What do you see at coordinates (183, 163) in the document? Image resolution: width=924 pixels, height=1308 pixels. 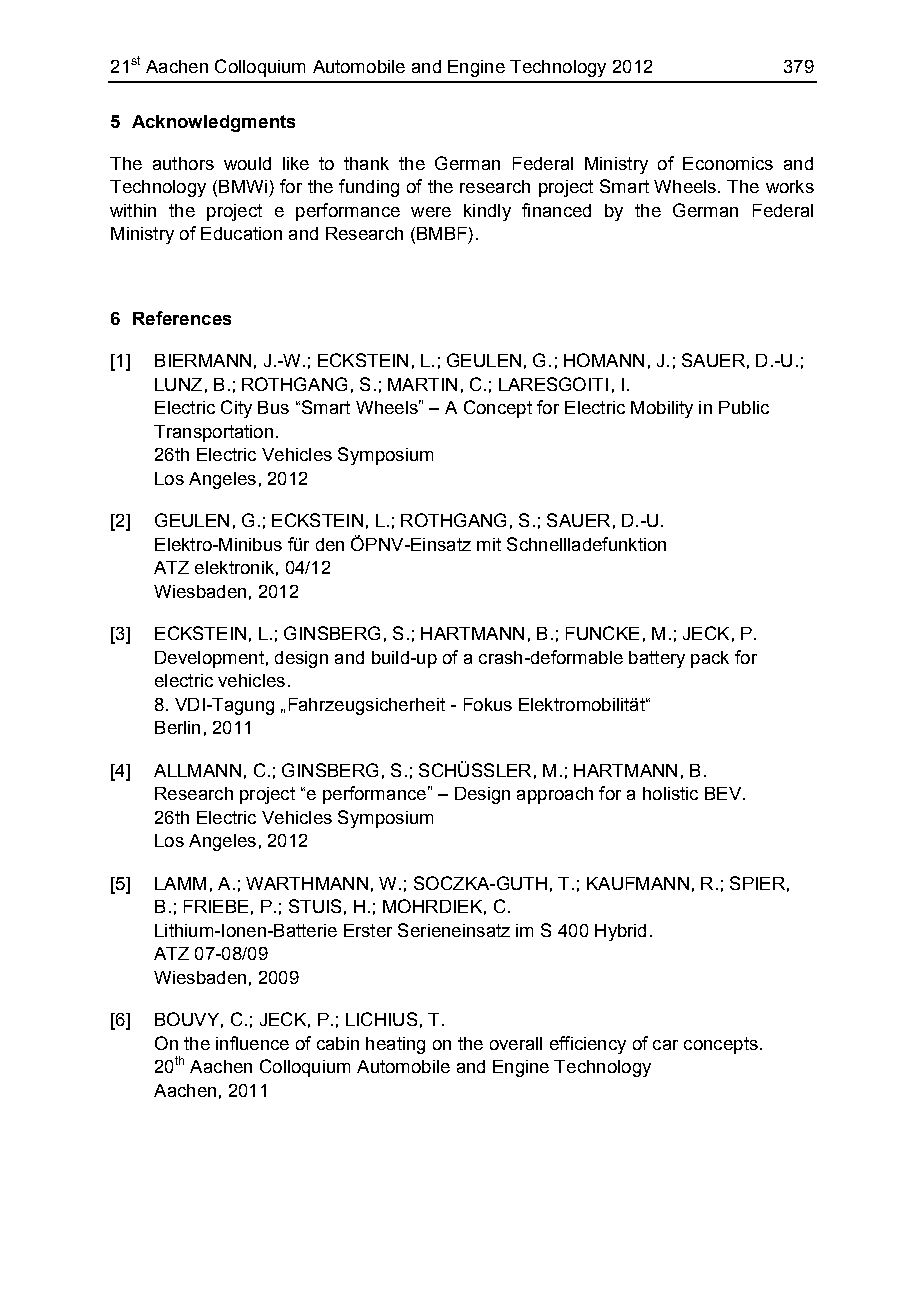 I see `authors` at bounding box center [183, 163].
